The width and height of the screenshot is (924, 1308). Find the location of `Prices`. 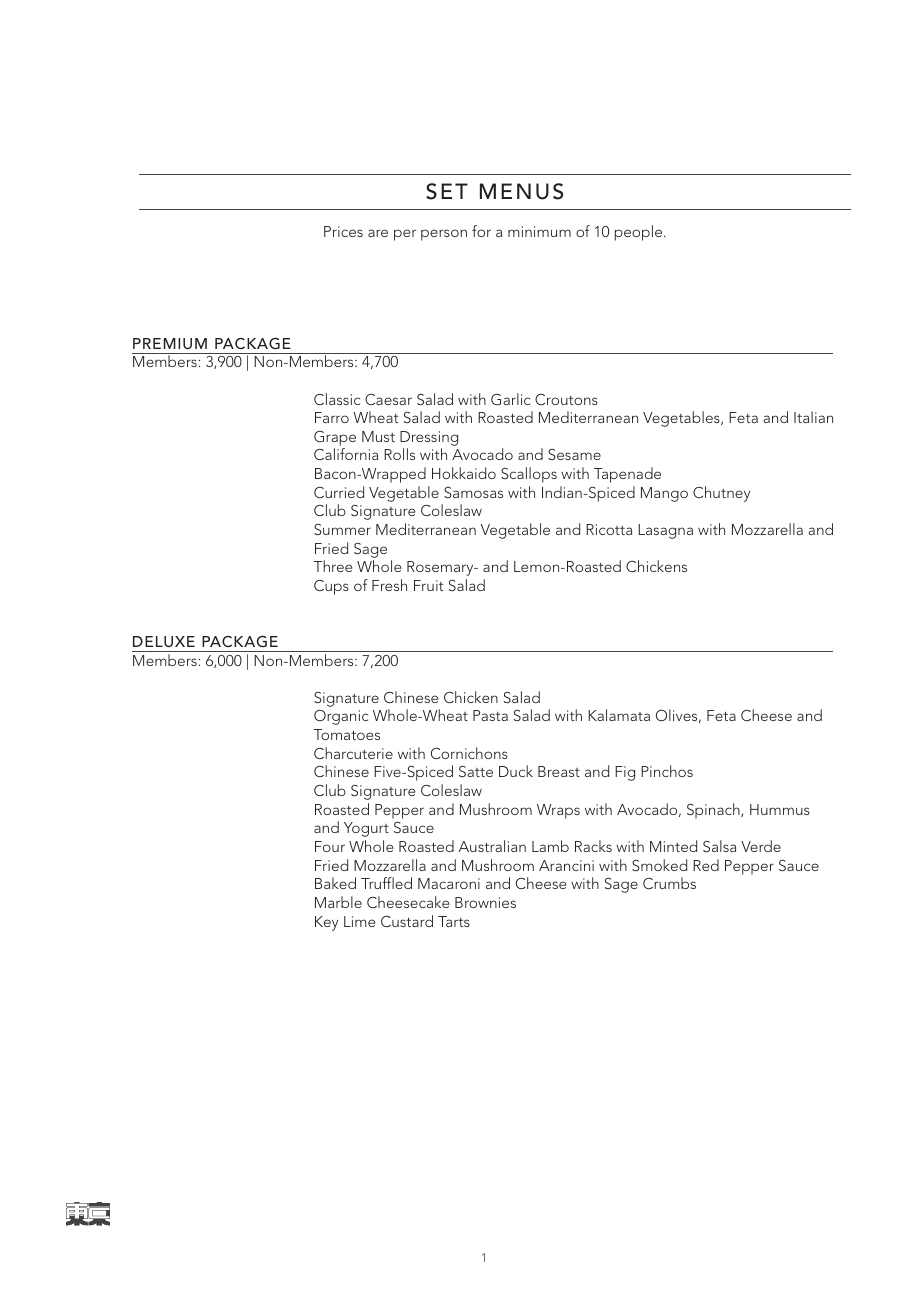

Prices is located at coordinates (343, 231).
